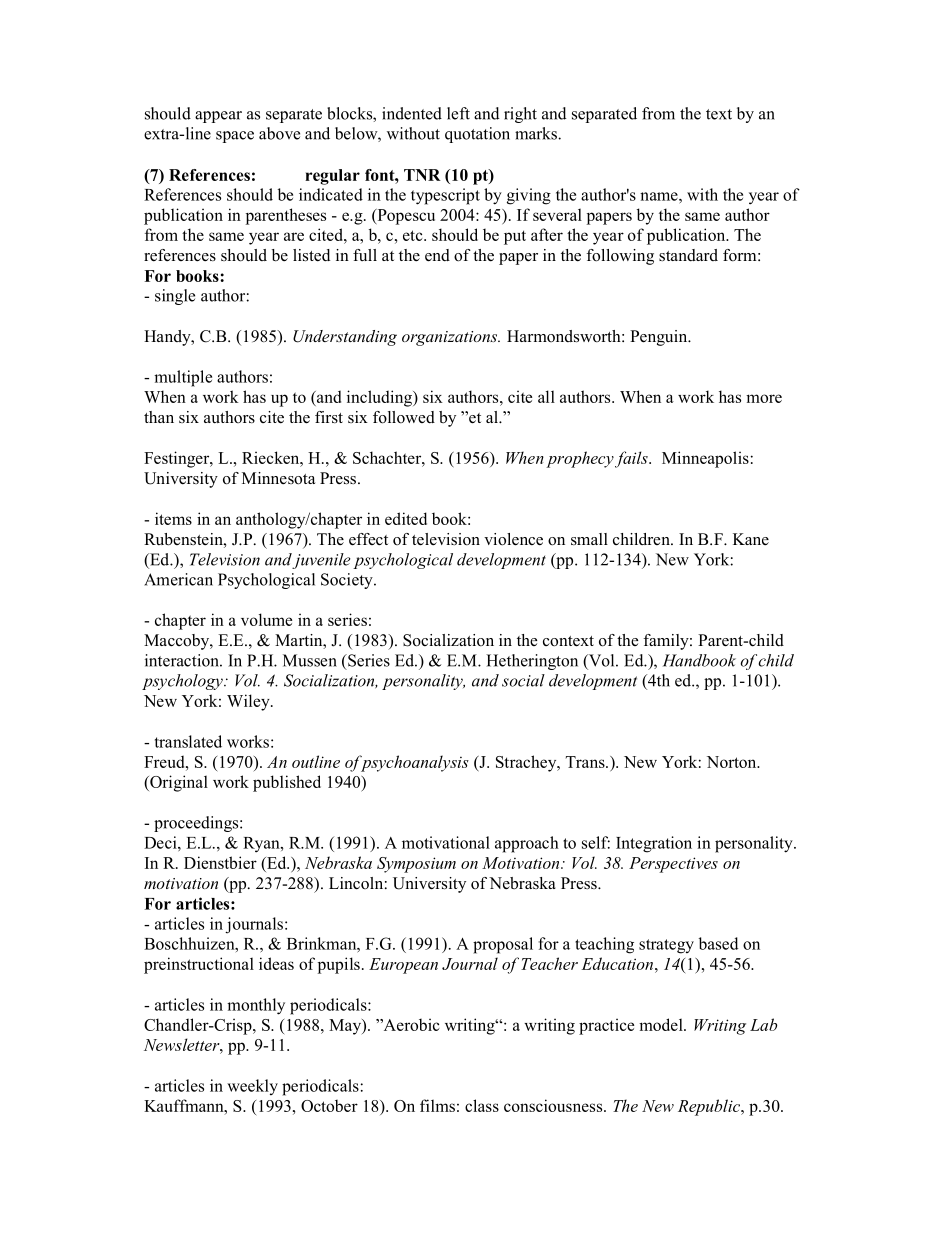 The width and height of the screenshot is (952, 1233). What do you see at coordinates (688, 255) in the screenshot?
I see `standard` at bounding box center [688, 255].
